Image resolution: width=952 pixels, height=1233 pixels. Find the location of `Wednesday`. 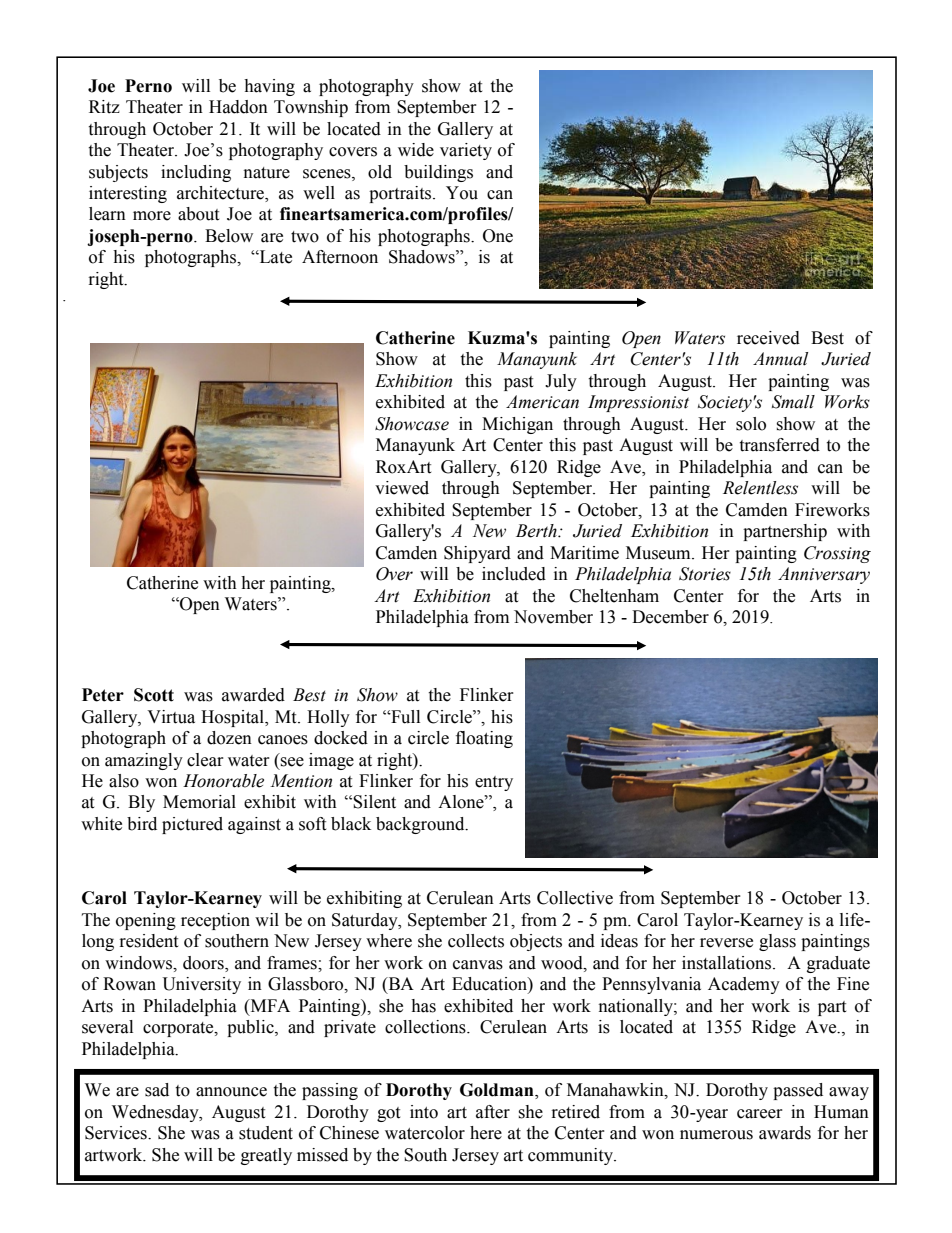

Wednesday is located at coordinates (156, 1113).
